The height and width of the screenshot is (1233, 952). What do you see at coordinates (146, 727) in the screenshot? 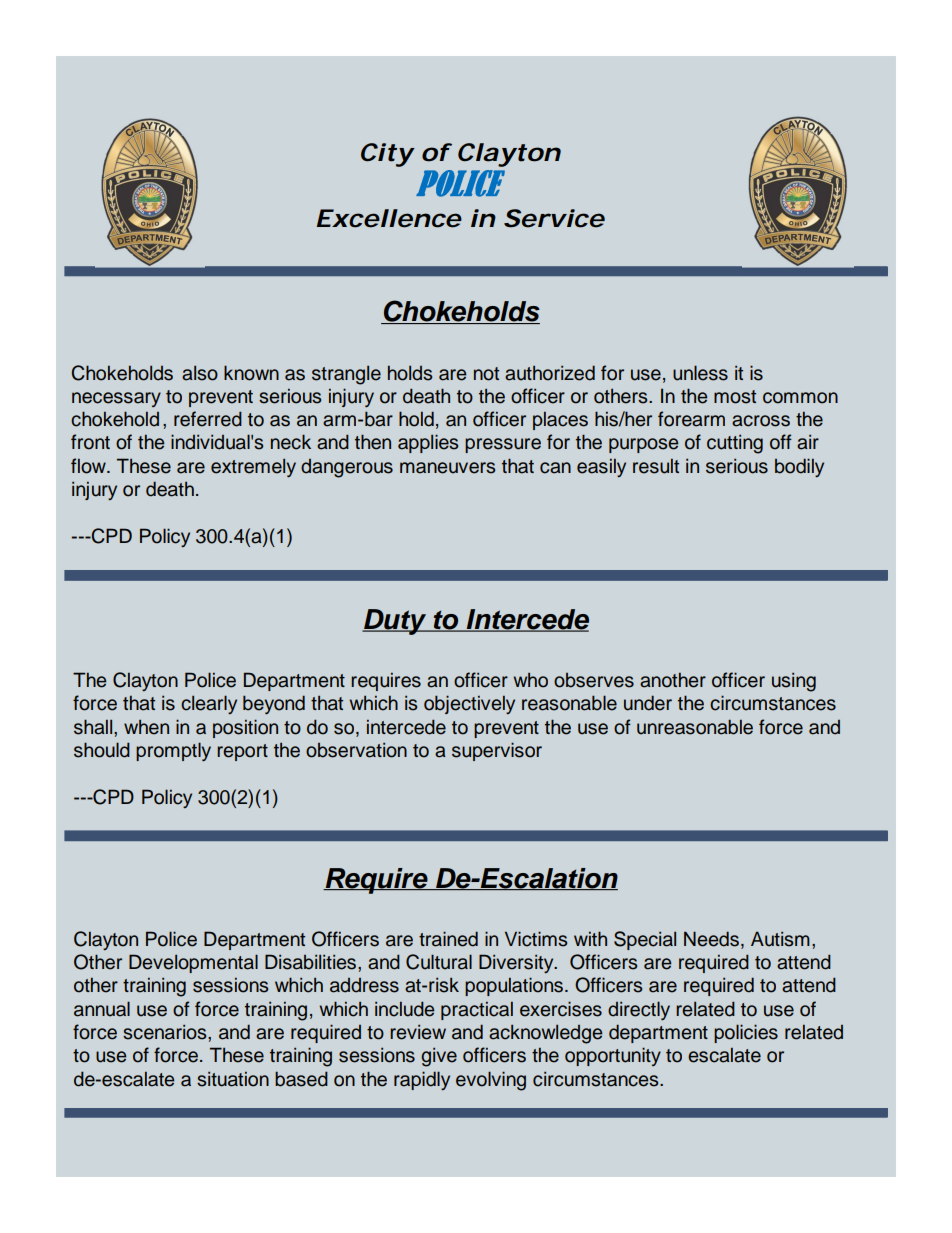
I see `when` at bounding box center [146, 727].
